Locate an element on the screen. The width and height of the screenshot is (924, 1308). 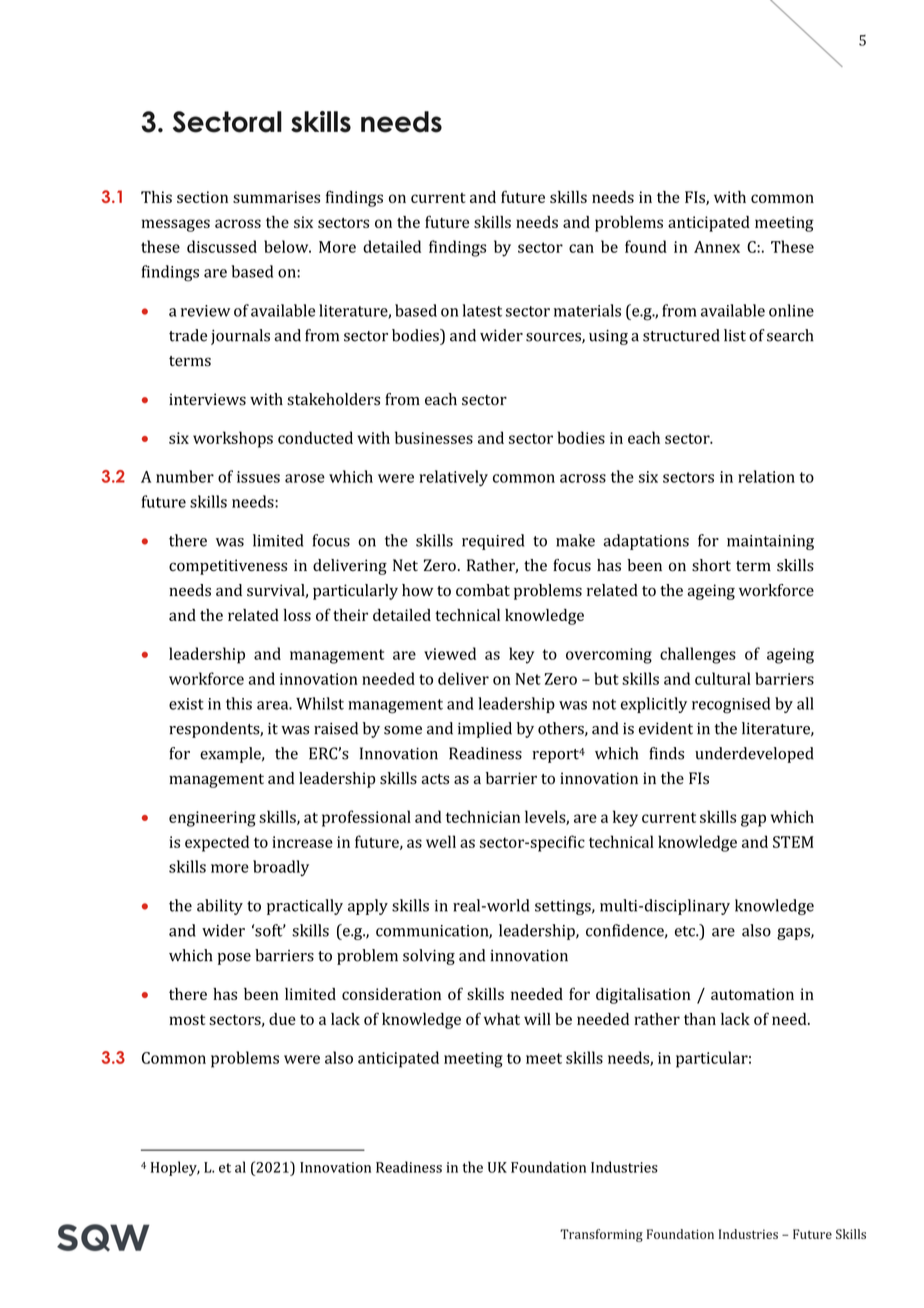
most is located at coordinates (187, 1020).
